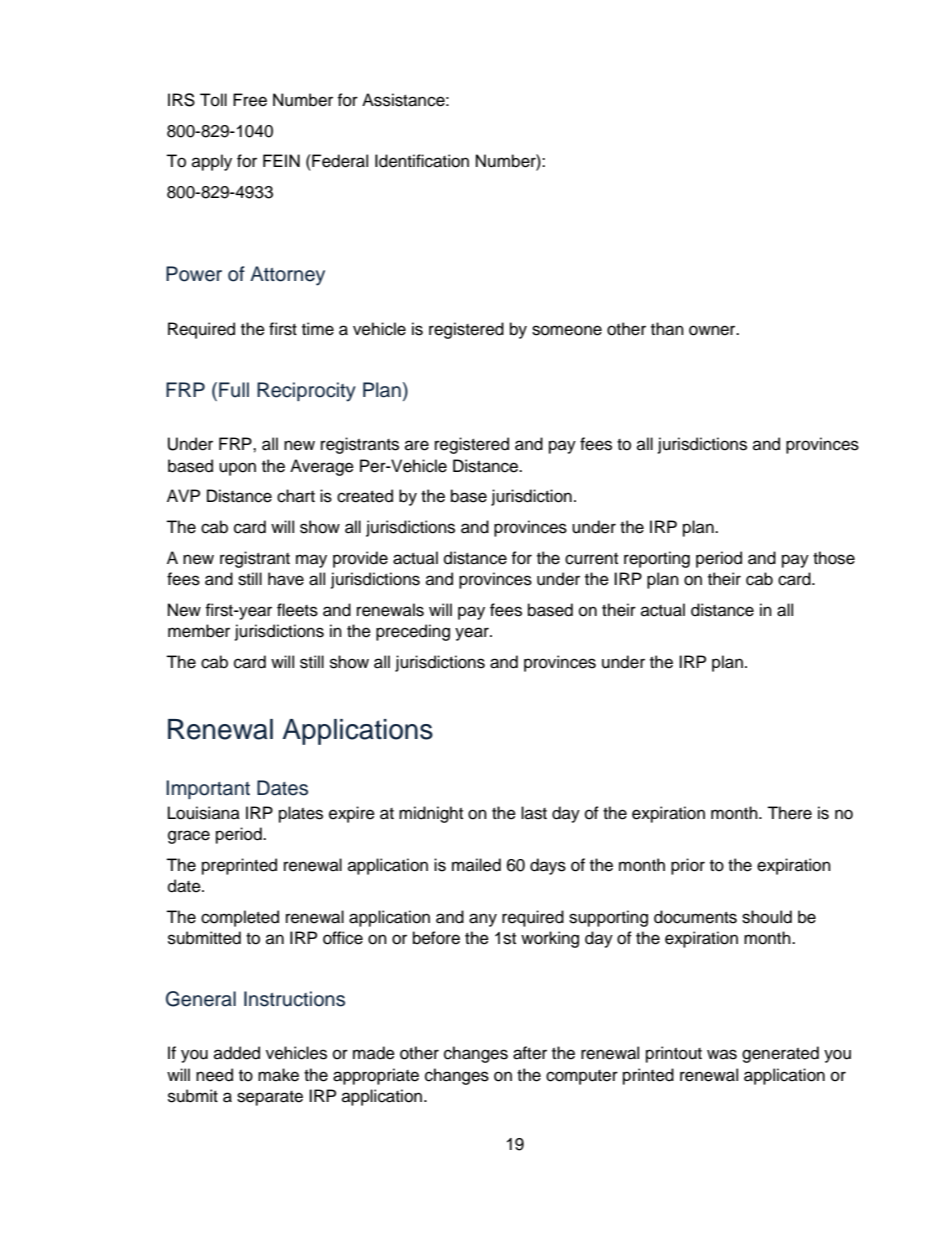 The image size is (952, 1233). Describe the element at coordinates (422, 161) in the screenshot. I see `Identification` at that location.
